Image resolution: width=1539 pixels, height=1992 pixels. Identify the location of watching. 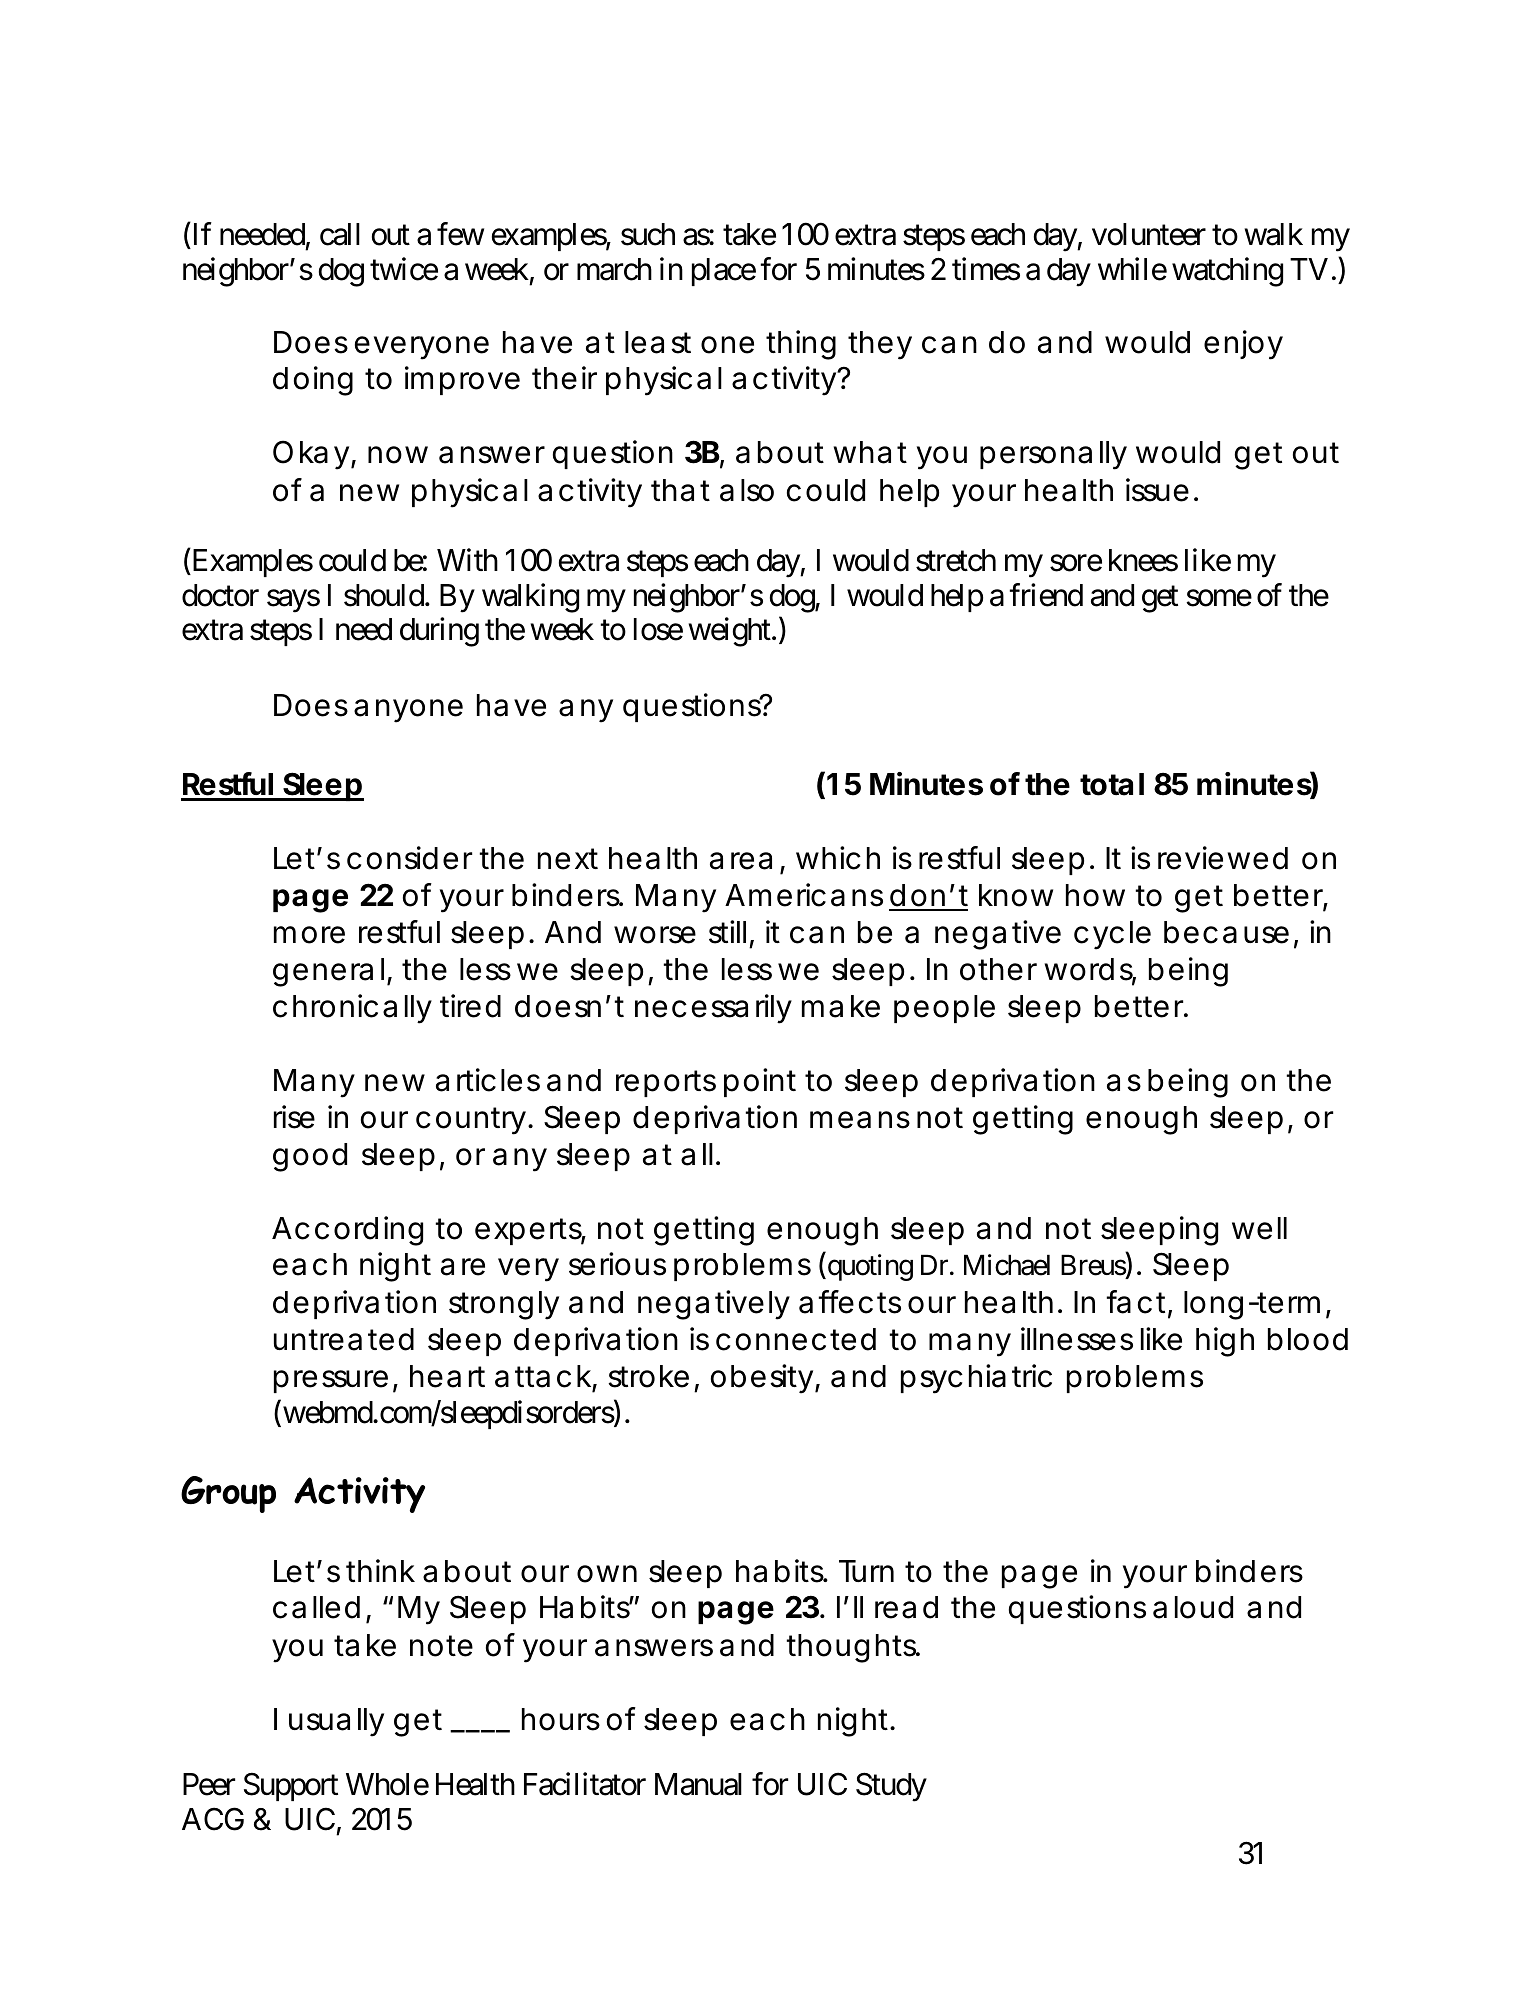
(1227, 272).
